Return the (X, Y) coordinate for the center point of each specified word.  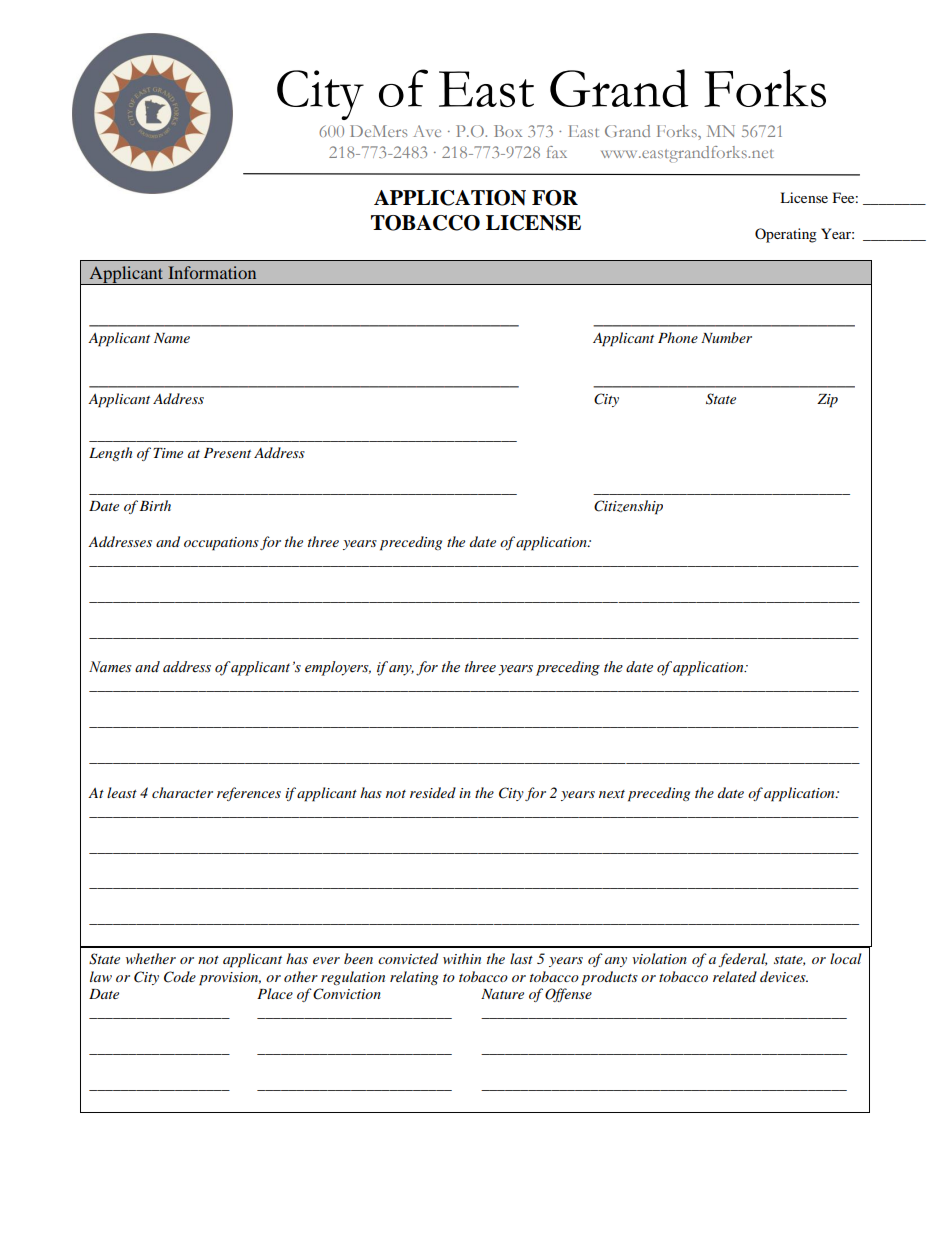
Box (508, 131)
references (249, 794)
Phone (678, 337)
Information (212, 272)
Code (180, 977)
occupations (221, 544)
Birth (155, 505)
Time (168, 453)
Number (726, 337)
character (182, 792)
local (845, 958)
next (612, 794)
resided (433, 792)
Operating (786, 235)
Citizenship (628, 507)
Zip (827, 401)
